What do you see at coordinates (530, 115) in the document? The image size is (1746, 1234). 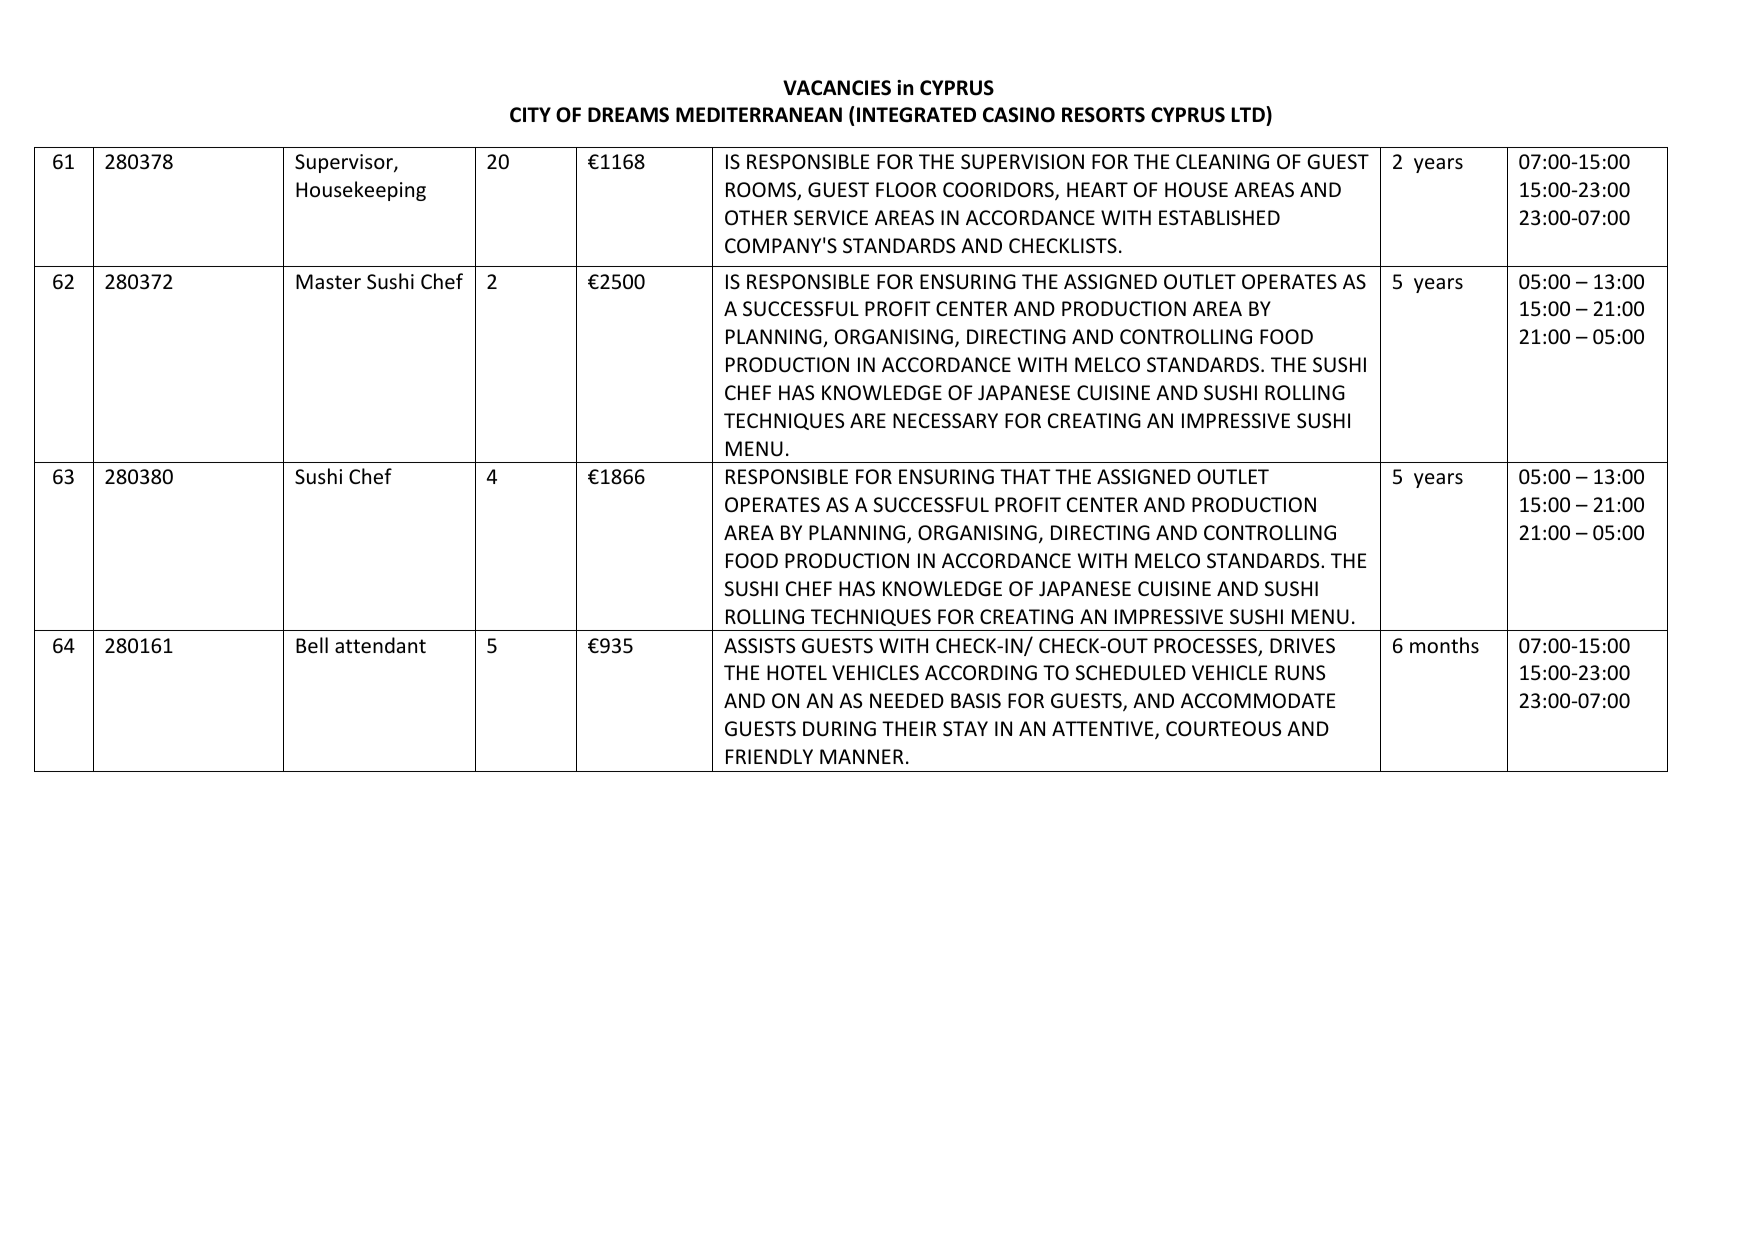 I see `CITY` at bounding box center [530, 115].
